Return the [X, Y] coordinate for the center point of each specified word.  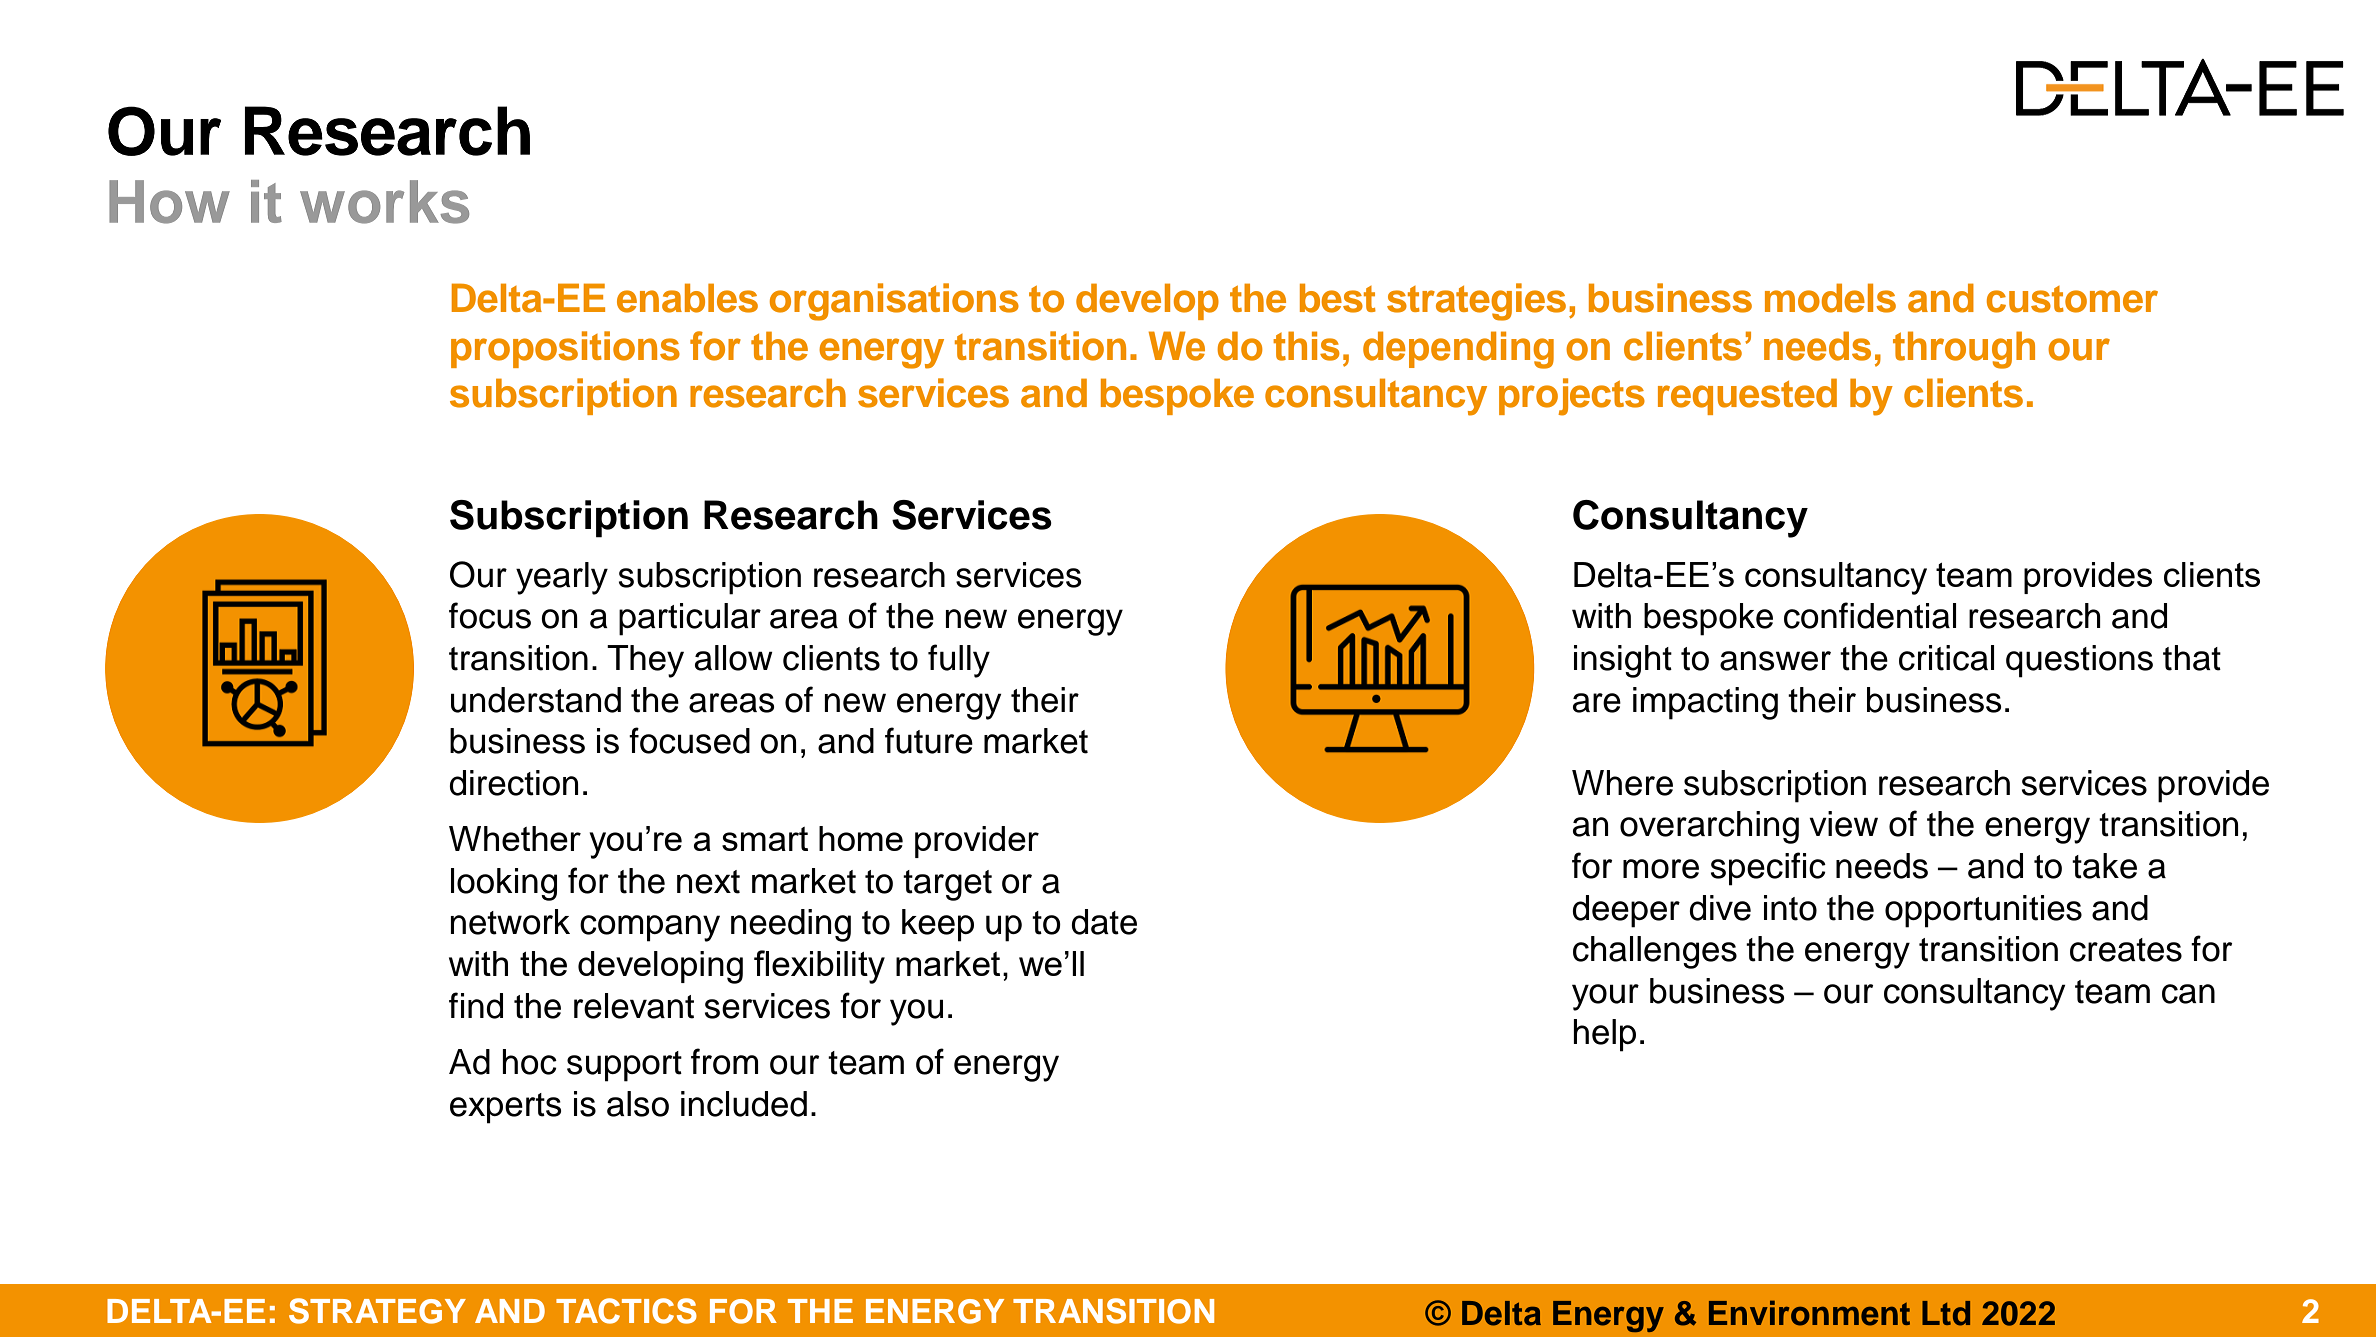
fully [959, 661]
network [510, 922]
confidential [1870, 615]
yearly [562, 578]
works [384, 202]
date [1104, 922]
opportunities [1983, 911]
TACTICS [626, 1311]
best [1338, 298]
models [1830, 298]
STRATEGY [377, 1311]
